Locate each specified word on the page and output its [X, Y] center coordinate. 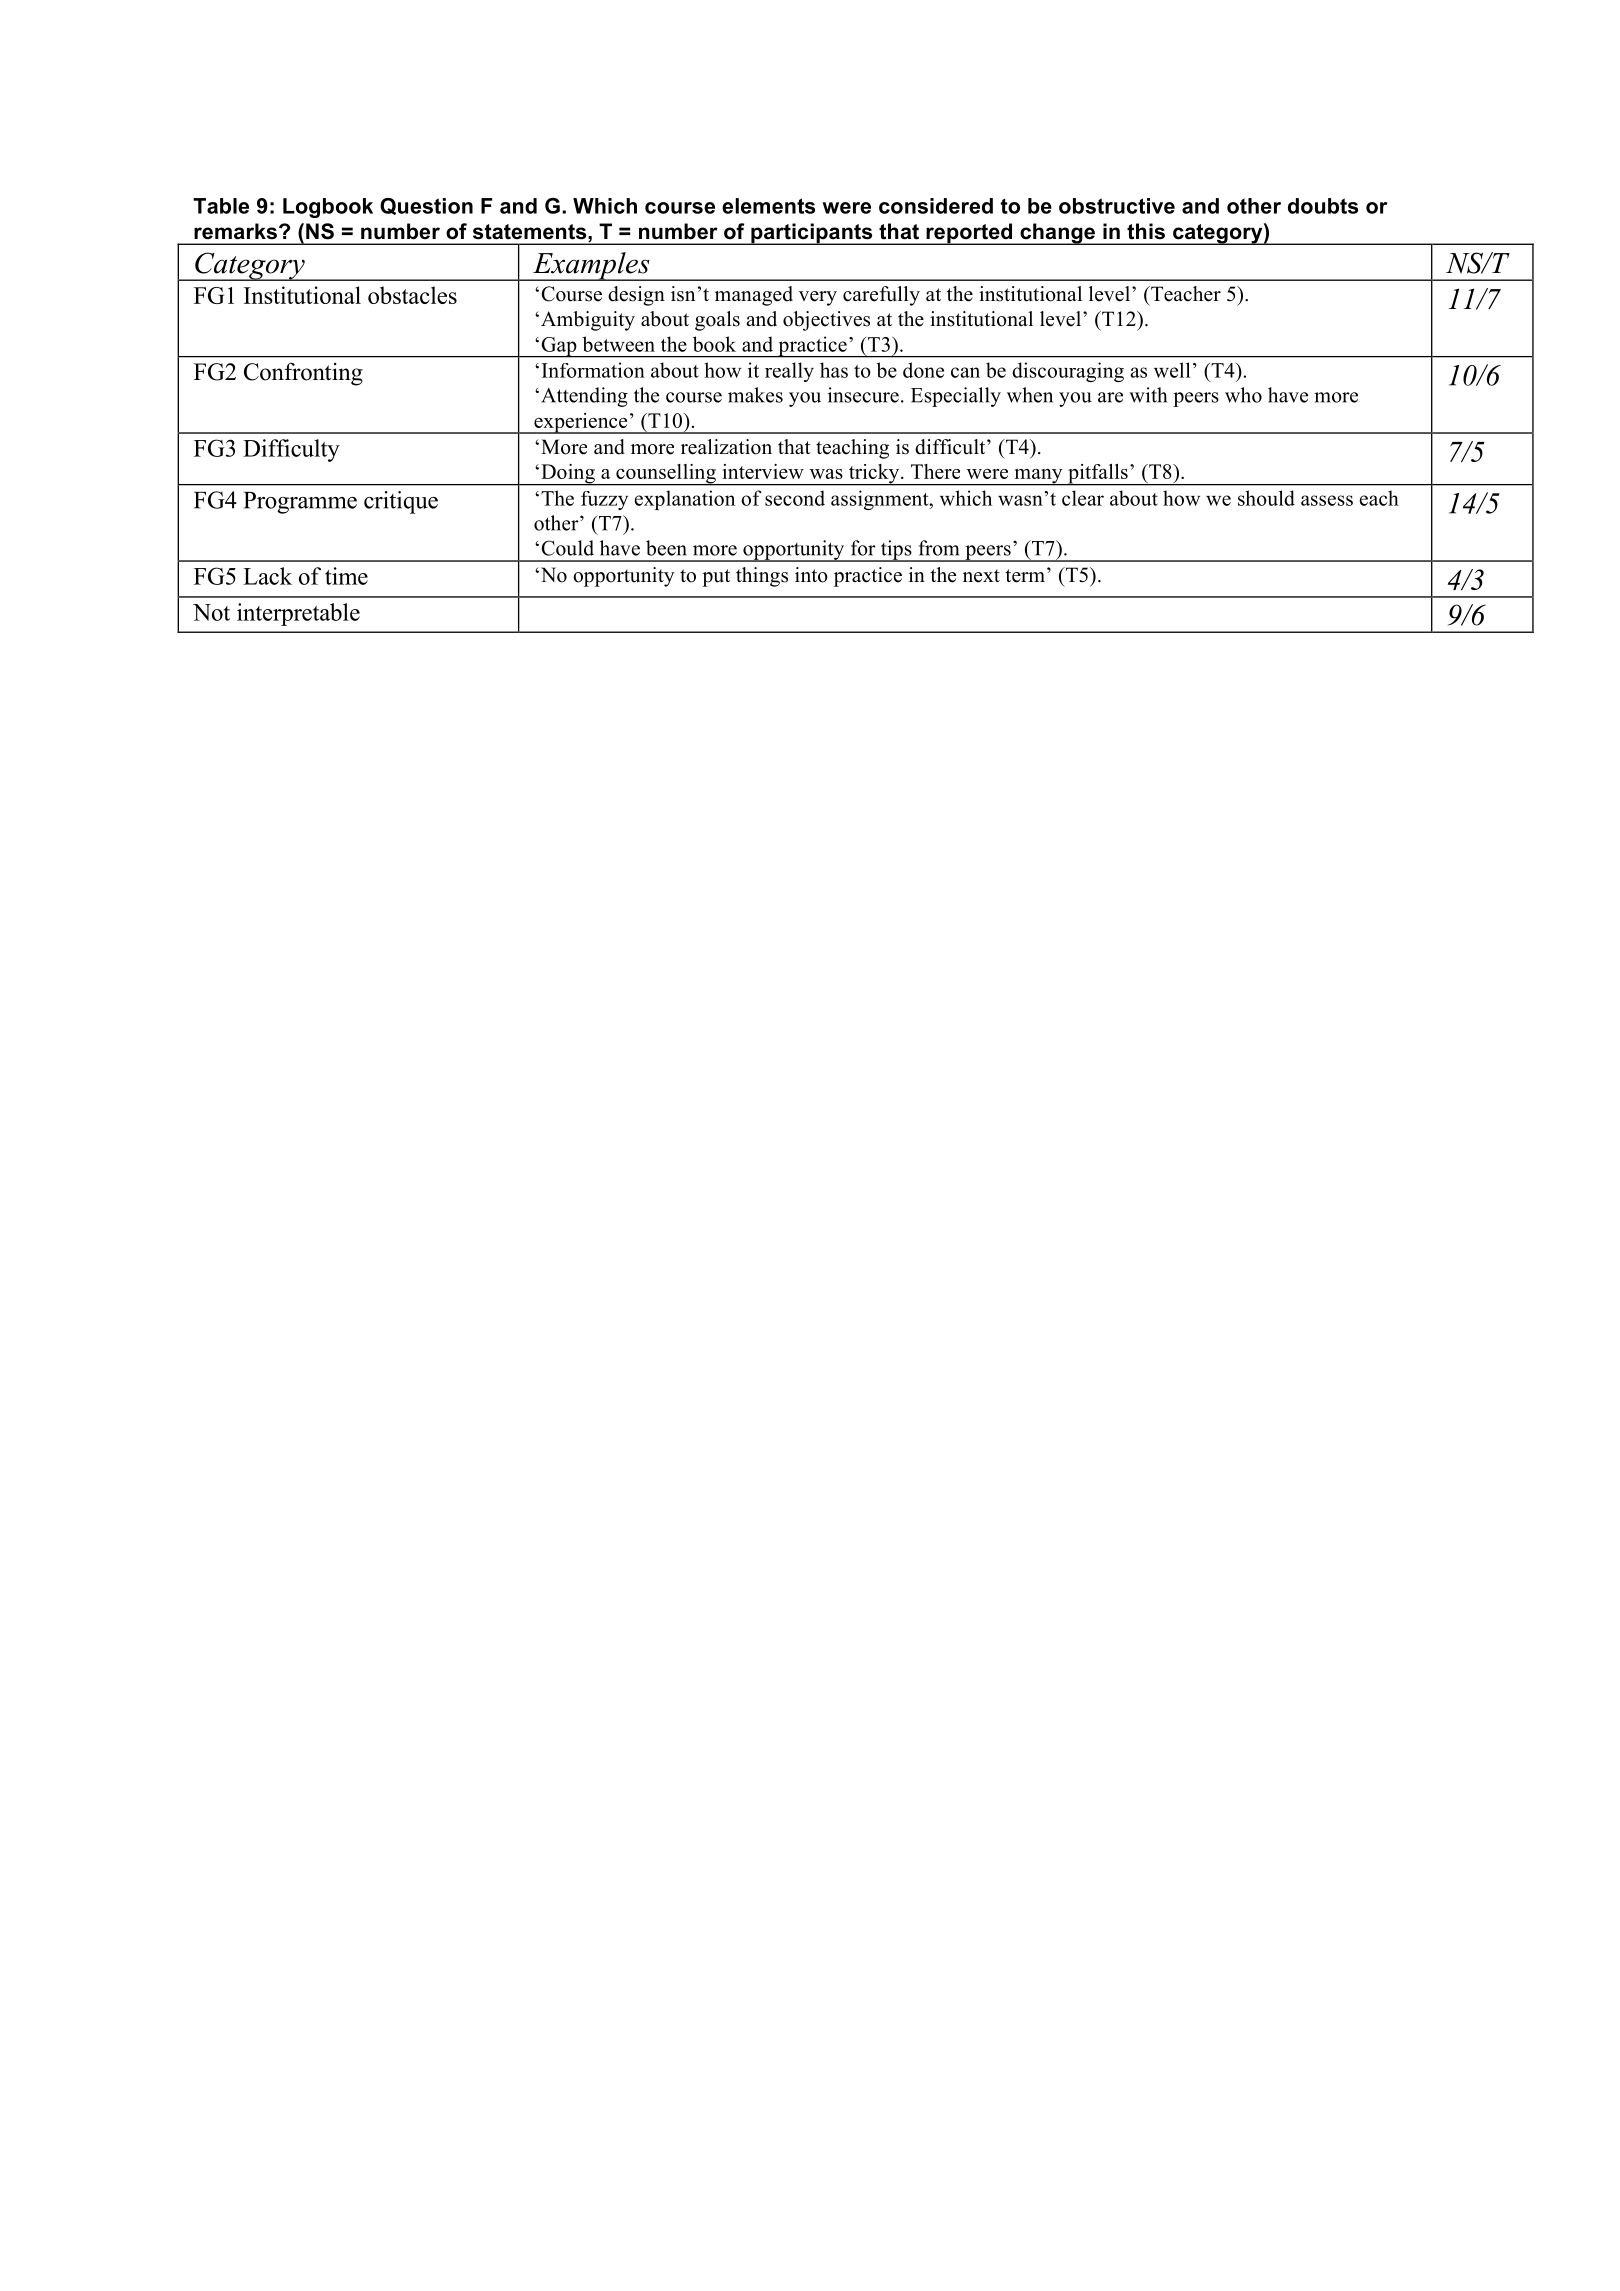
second [795, 498]
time [346, 576]
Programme [300, 503]
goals [717, 321]
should [1266, 498]
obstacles [412, 295]
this [1146, 231]
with [1148, 395]
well [1172, 370]
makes [755, 395]
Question [426, 206]
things [762, 577]
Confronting [303, 374]
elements [768, 206]
